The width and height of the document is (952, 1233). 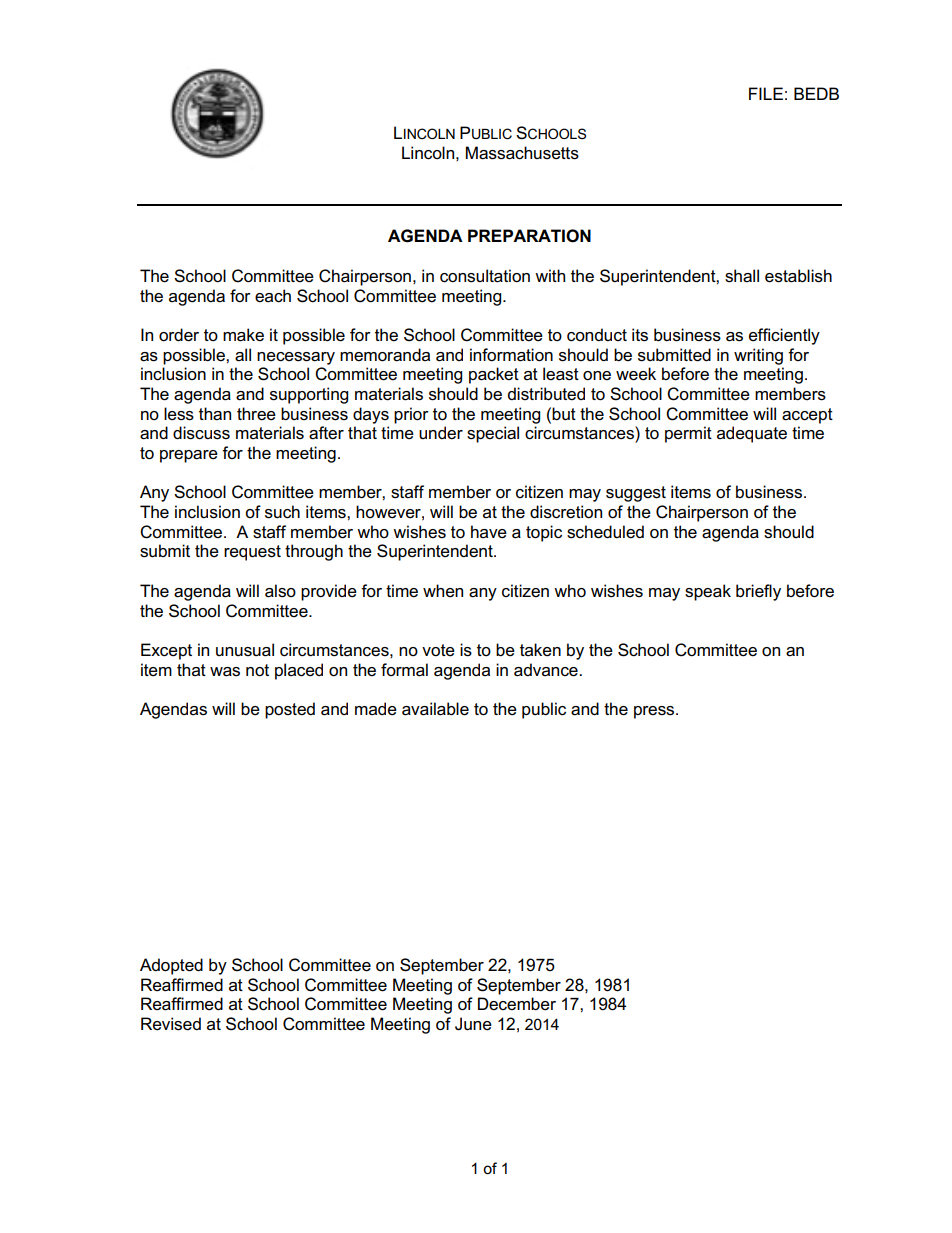 What do you see at coordinates (655, 712) in the document?
I see `press` at bounding box center [655, 712].
